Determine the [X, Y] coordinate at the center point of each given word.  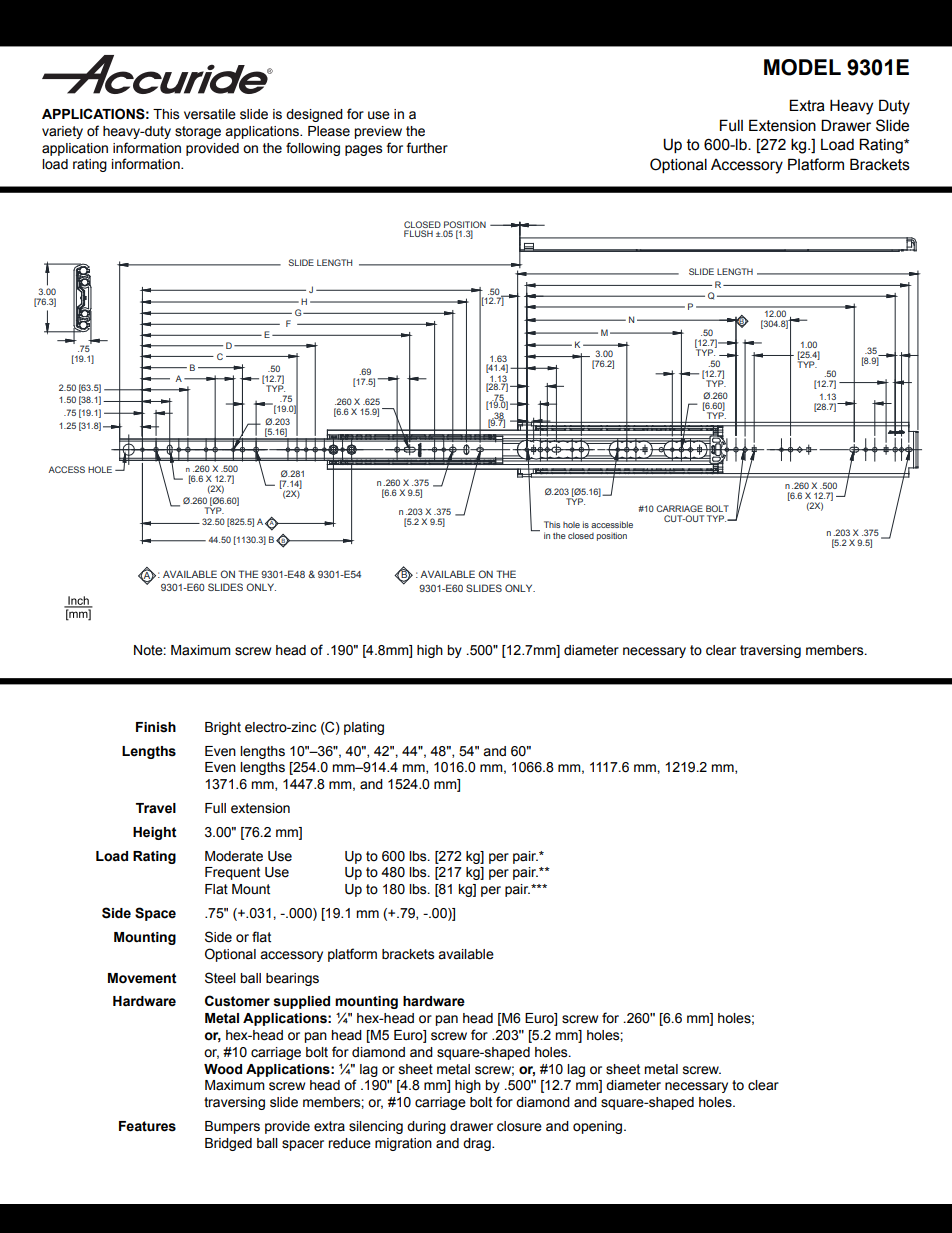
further [427, 148]
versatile [210, 114]
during [426, 1127]
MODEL [802, 67]
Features [147, 1126]
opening [599, 1127]
